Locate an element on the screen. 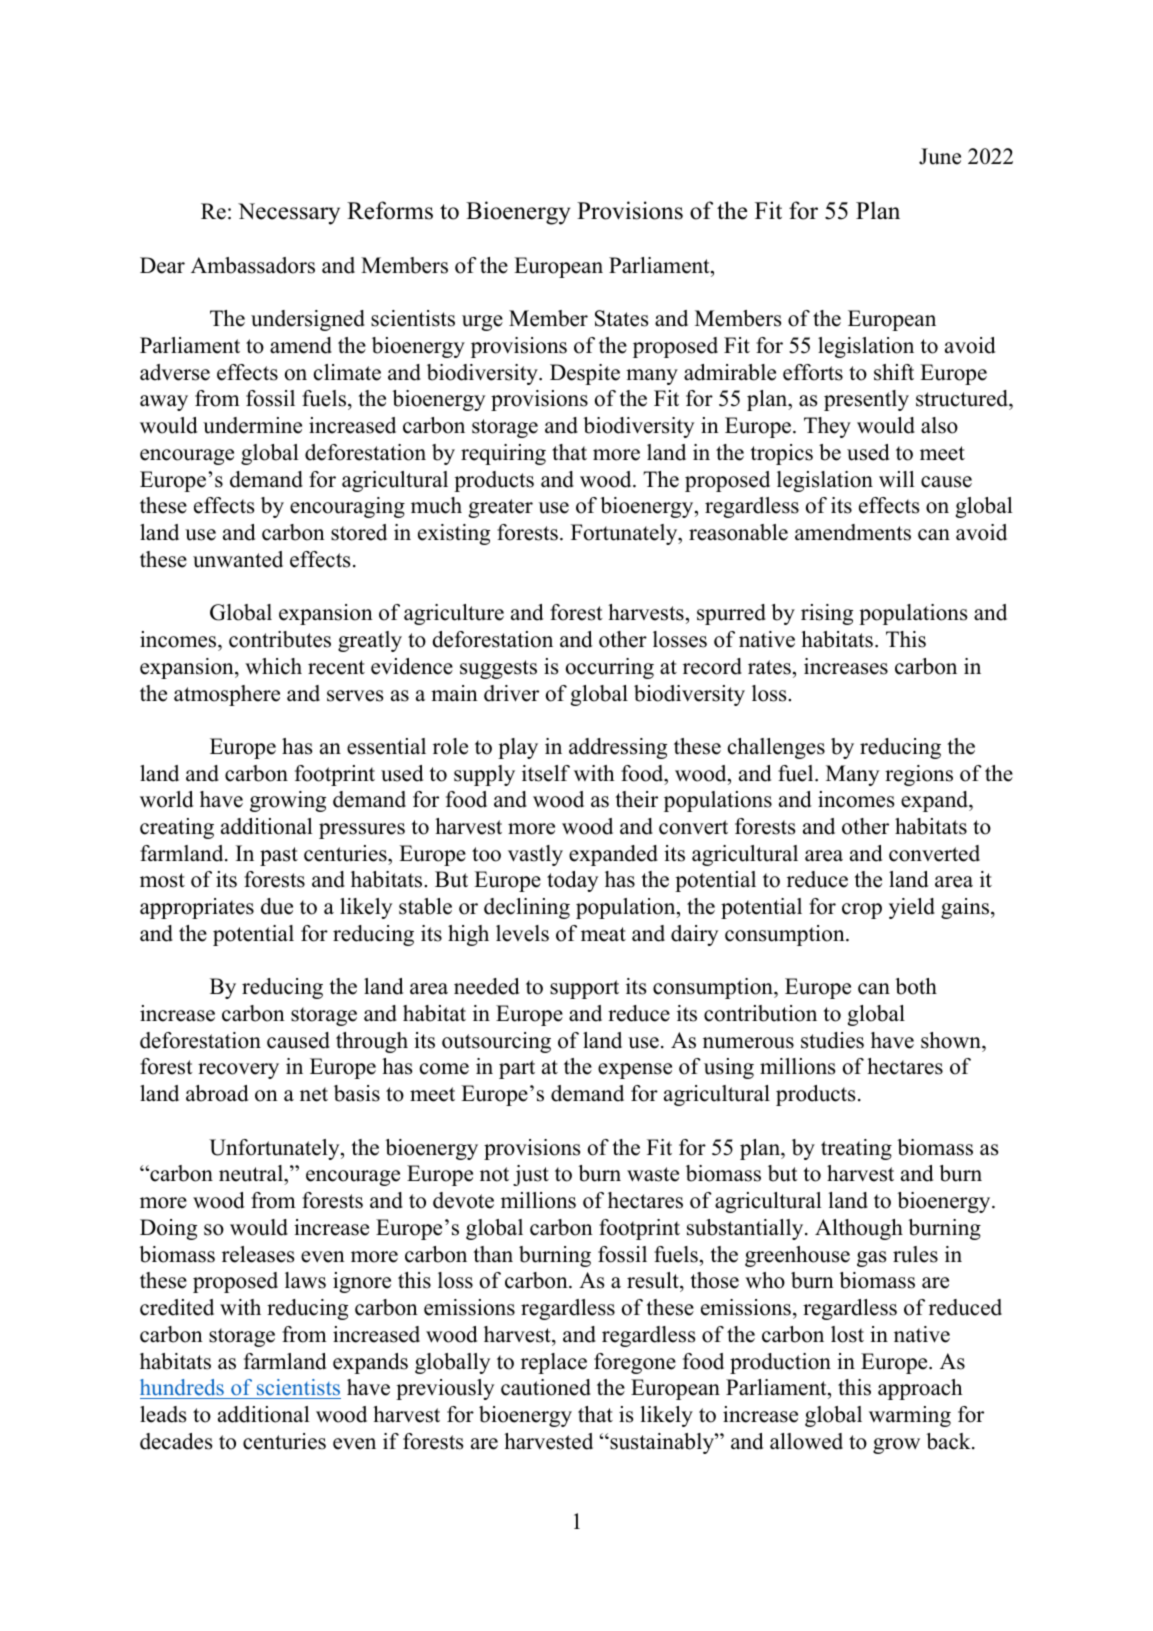  requiring is located at coordinates (503, 454).
